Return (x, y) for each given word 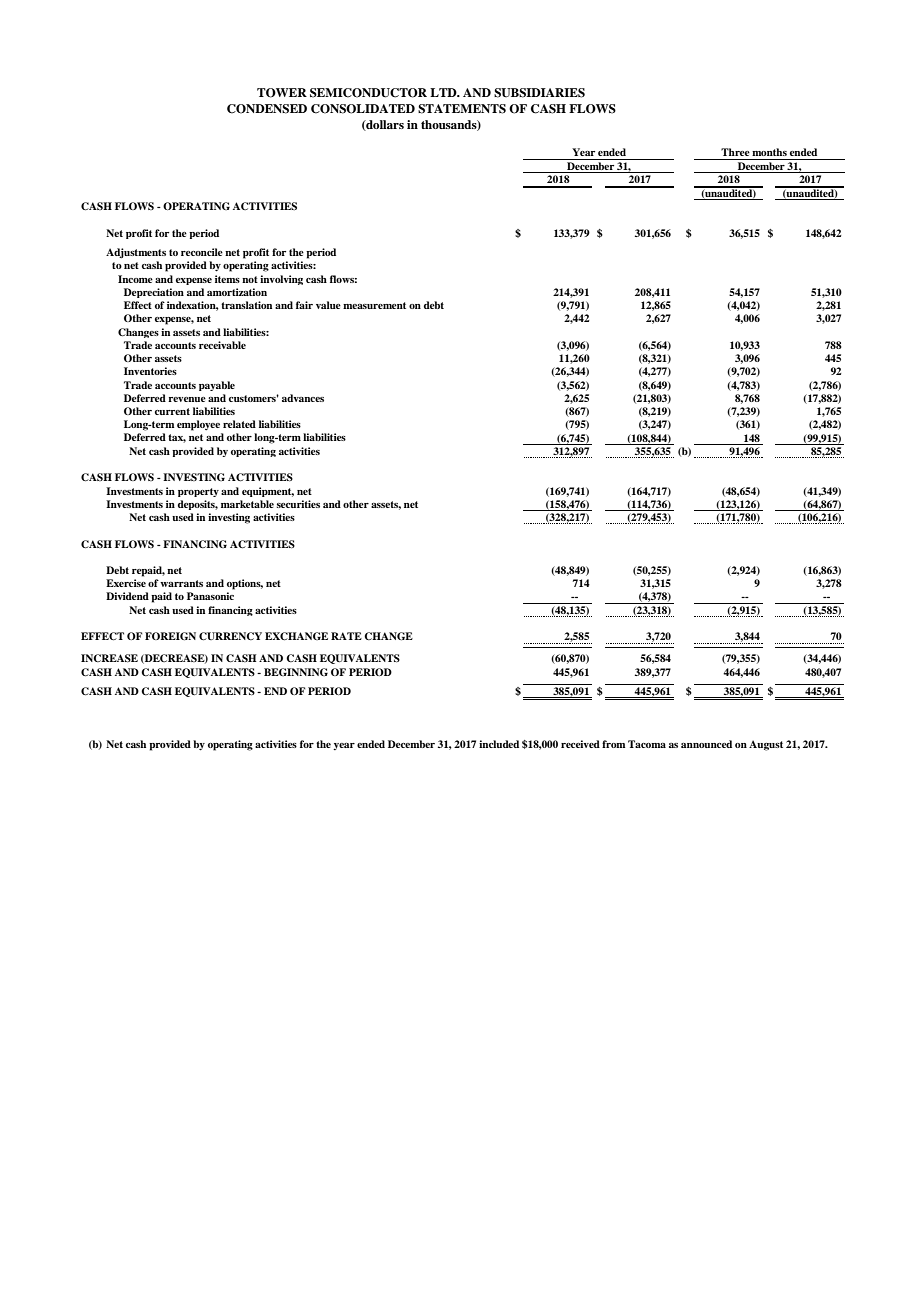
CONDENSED (267, 109)
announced (706, 744)
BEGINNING (296, 672)
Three (735, 152)
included (499, 744)
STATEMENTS (462, 109)
